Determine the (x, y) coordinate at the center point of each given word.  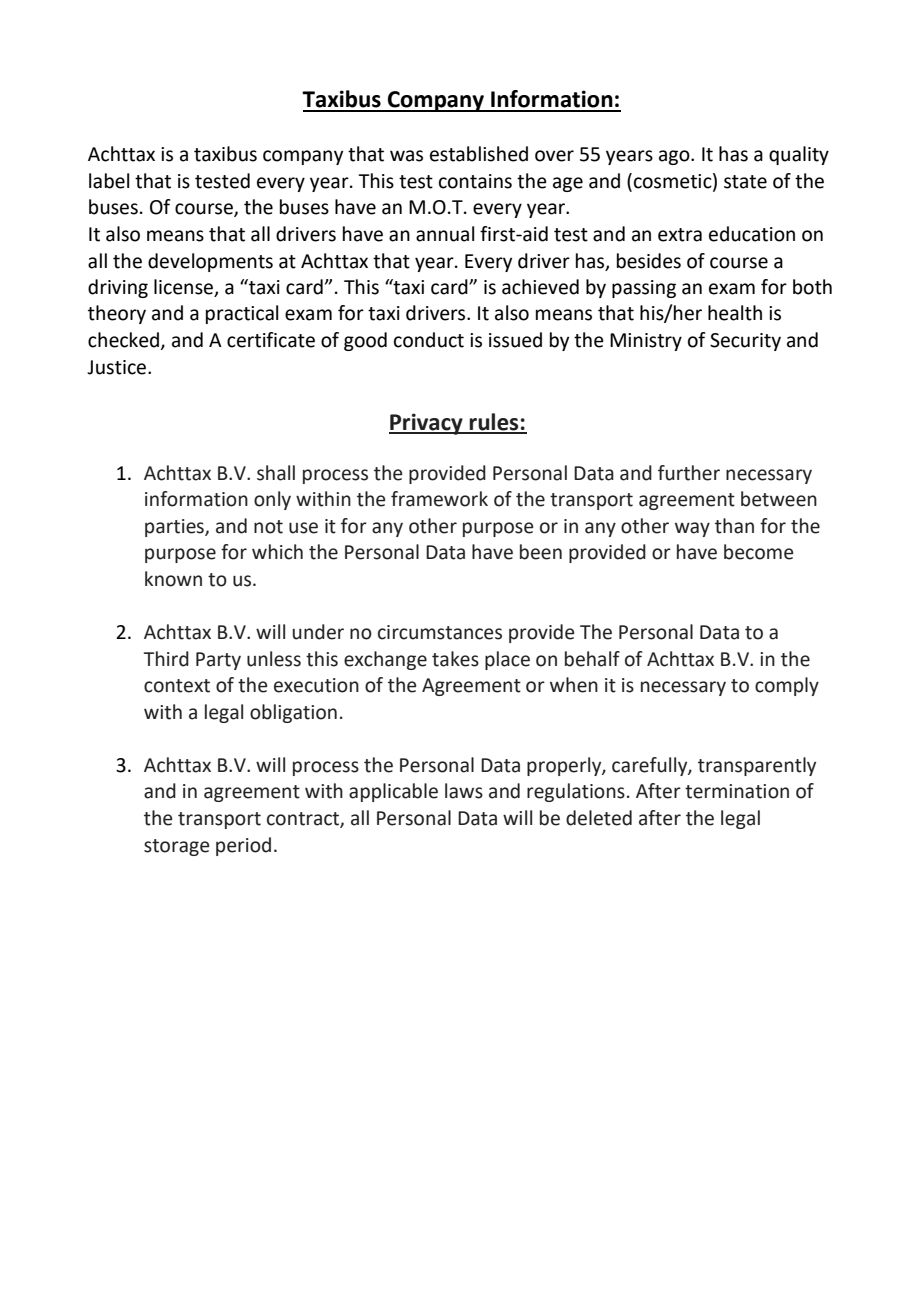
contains (475, 181)
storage (176, 847)
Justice (118, 367)
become (758, 552)
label (109, 181)
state (745, 182)
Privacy (427, 424)
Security (745, 342)
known (173, 579)
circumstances (440, 632)
